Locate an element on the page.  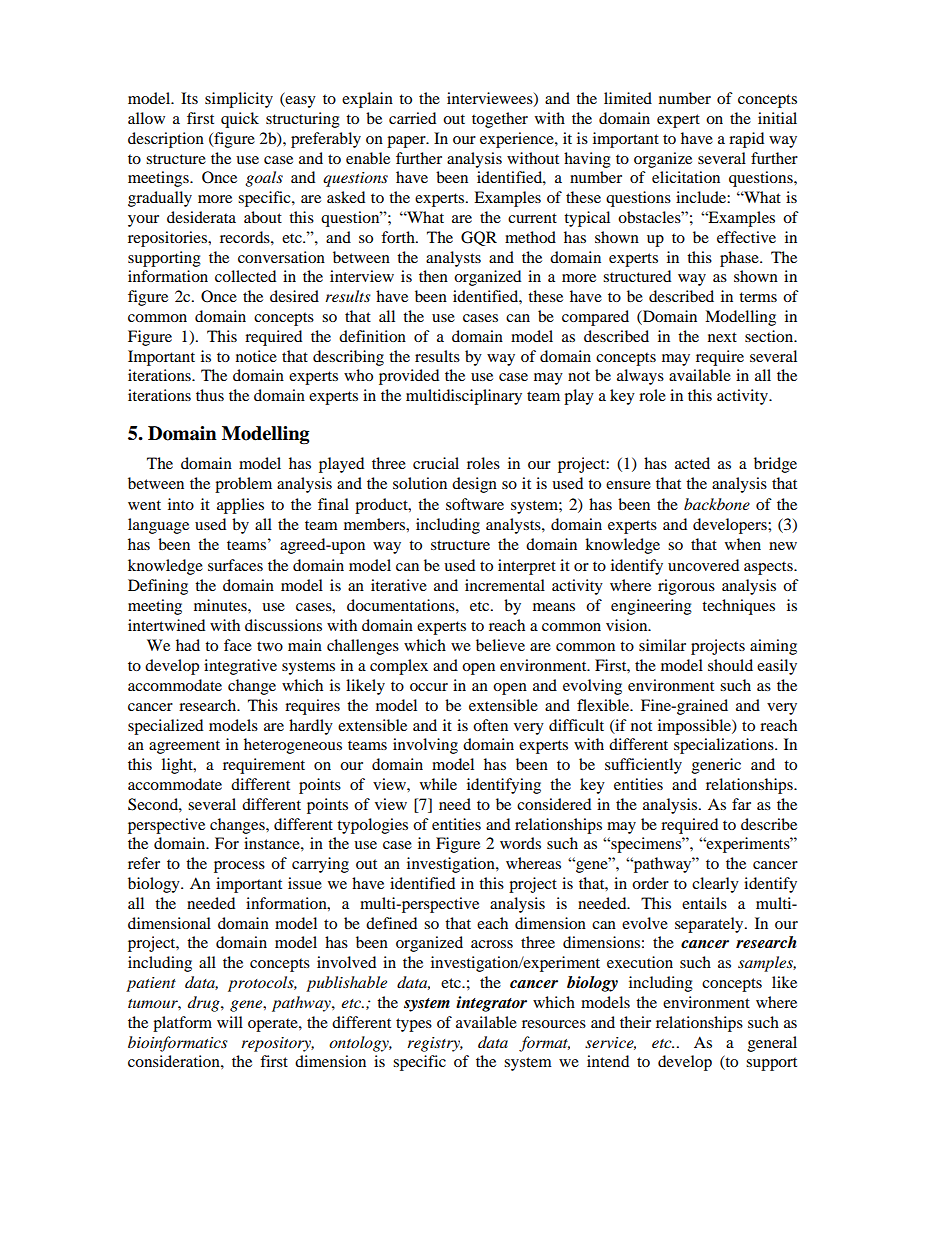
will is located at coordinates (230, 1022).
